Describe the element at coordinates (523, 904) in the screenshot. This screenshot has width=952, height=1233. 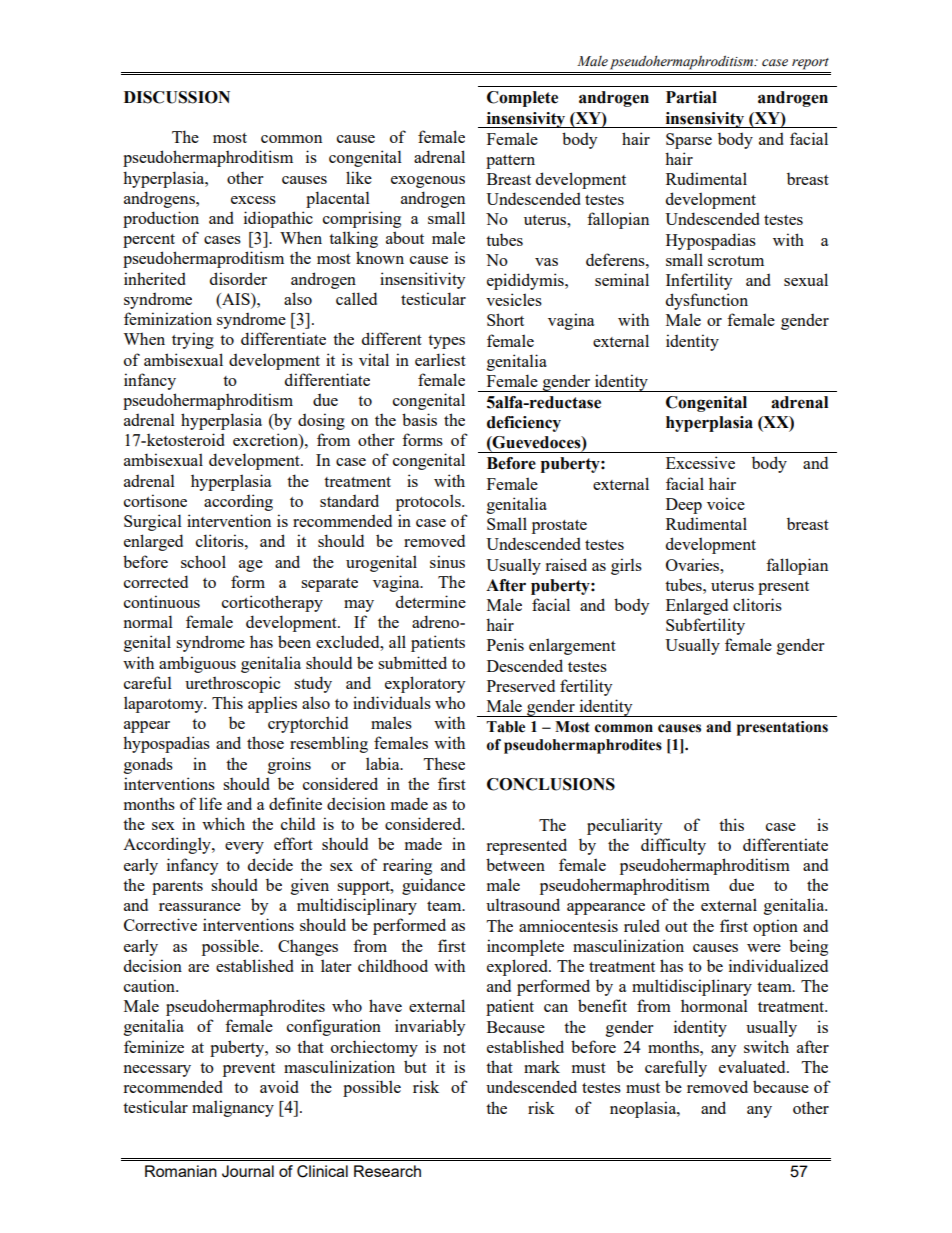
I see `ultrasound` at that location.
